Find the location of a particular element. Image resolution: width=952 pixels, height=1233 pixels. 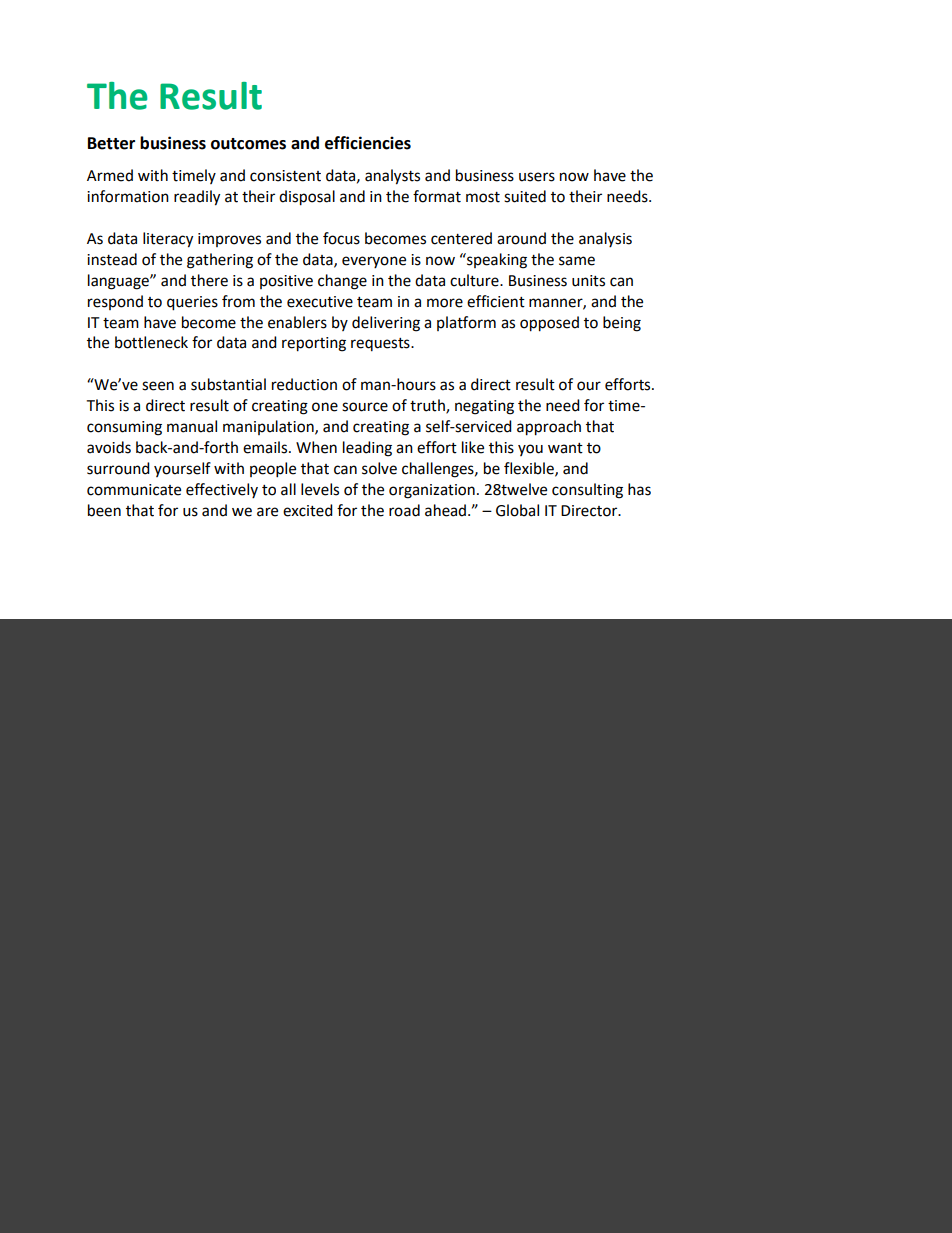

consulting is located at coordinates (587, 491).
